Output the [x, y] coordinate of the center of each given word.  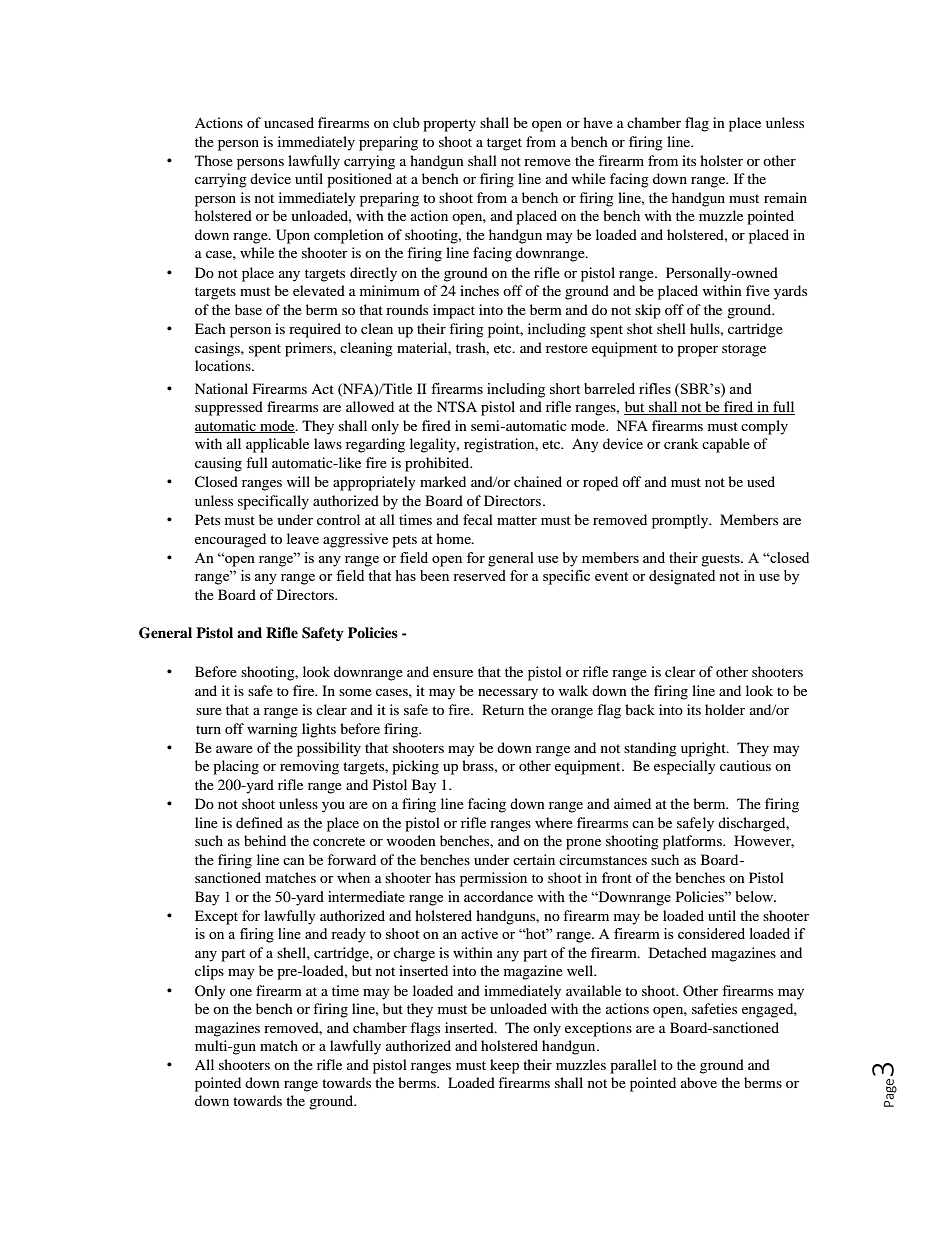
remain [785, 197]
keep [504, 1066]
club [406, 122]
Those [214, 160]
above [699, 1082]
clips [209, 972]
